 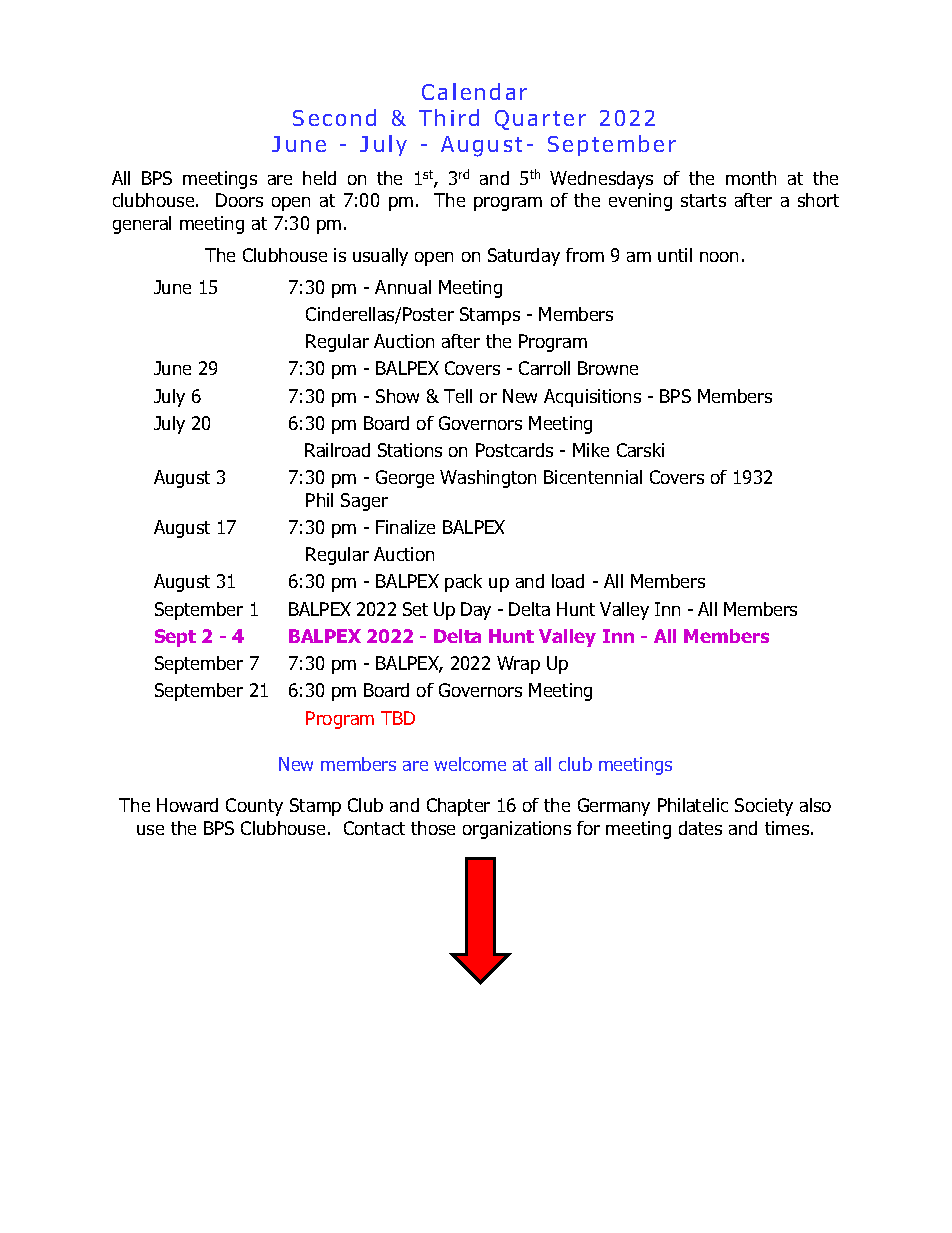 I want to click on noon, so click(x=719, y=257).
